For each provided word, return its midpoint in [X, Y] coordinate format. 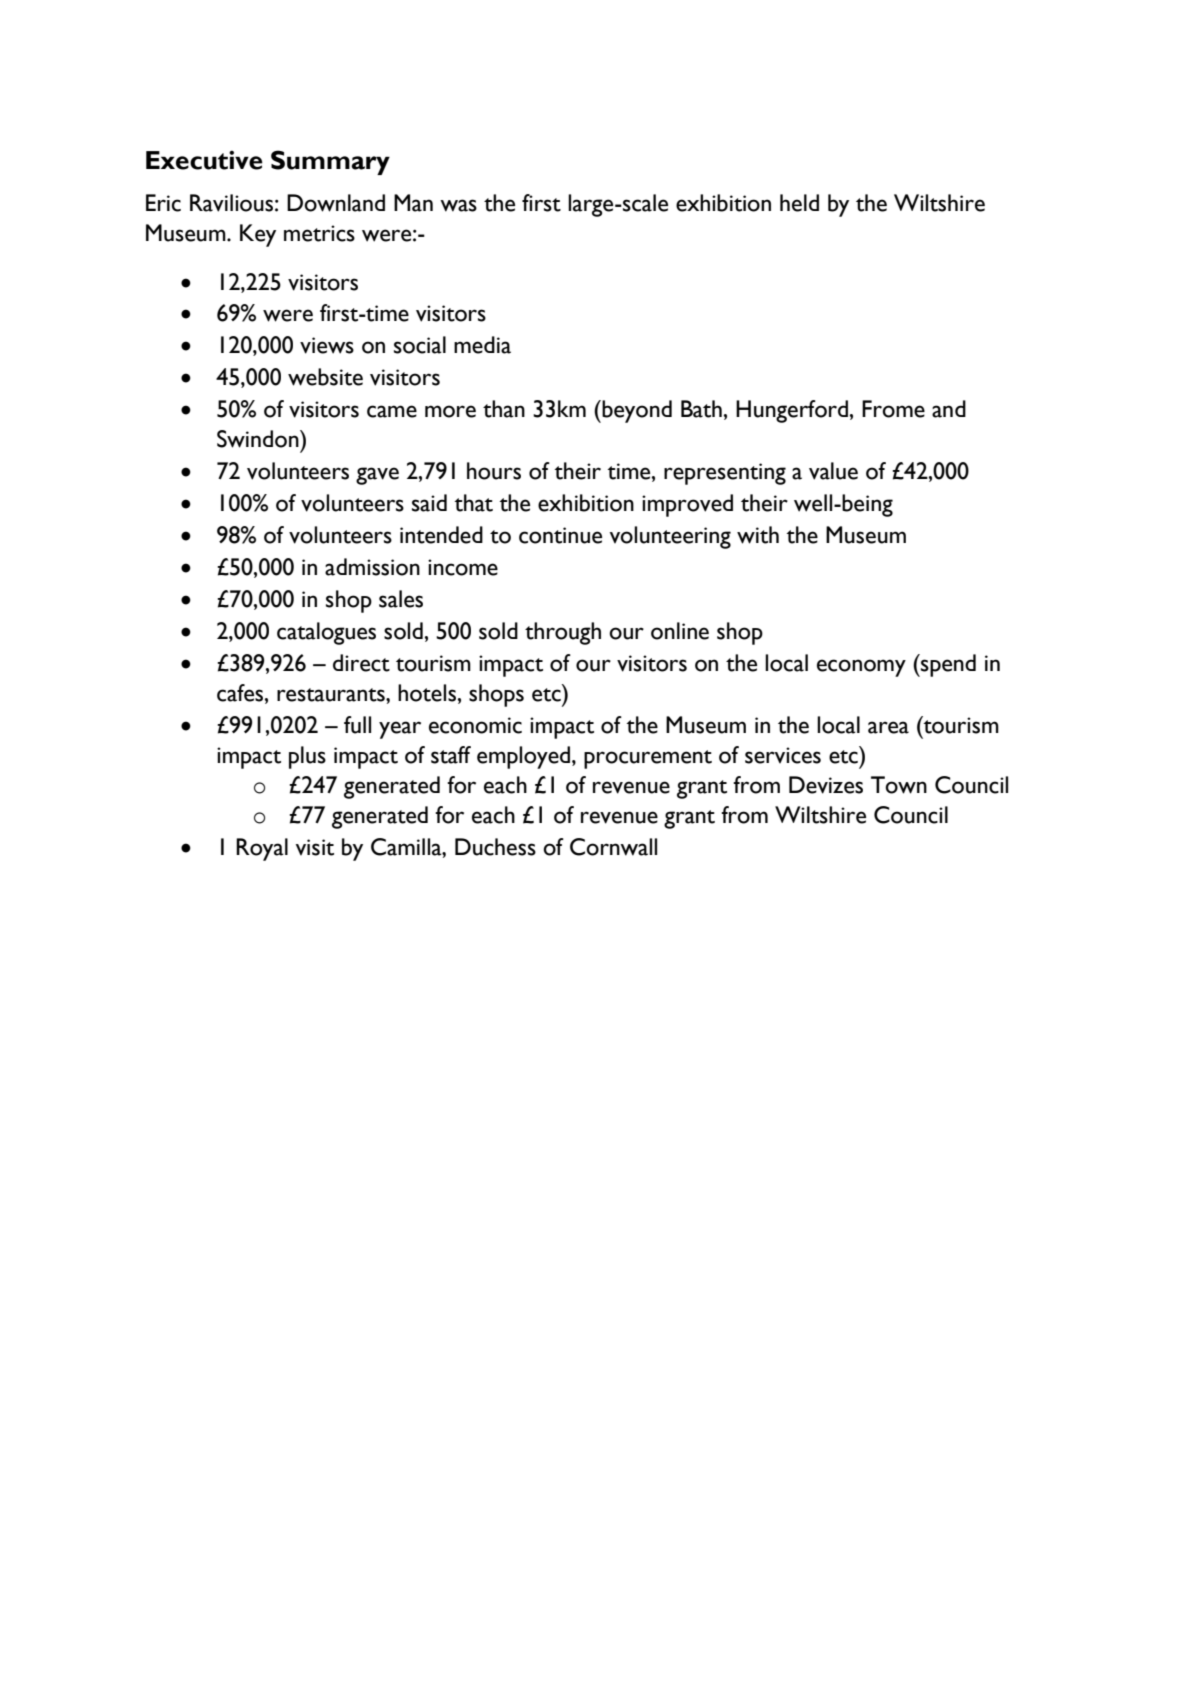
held [799, 203]
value [833, 471]
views [327, 345]
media [482, 345]
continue [560, 535]
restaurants [332, 695]
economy [861, 668]
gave [377, 476]
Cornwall [613, 847]
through [563, 633]
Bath [701, 409]
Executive [204, 160]
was [458, 205]
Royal [262, 849]
